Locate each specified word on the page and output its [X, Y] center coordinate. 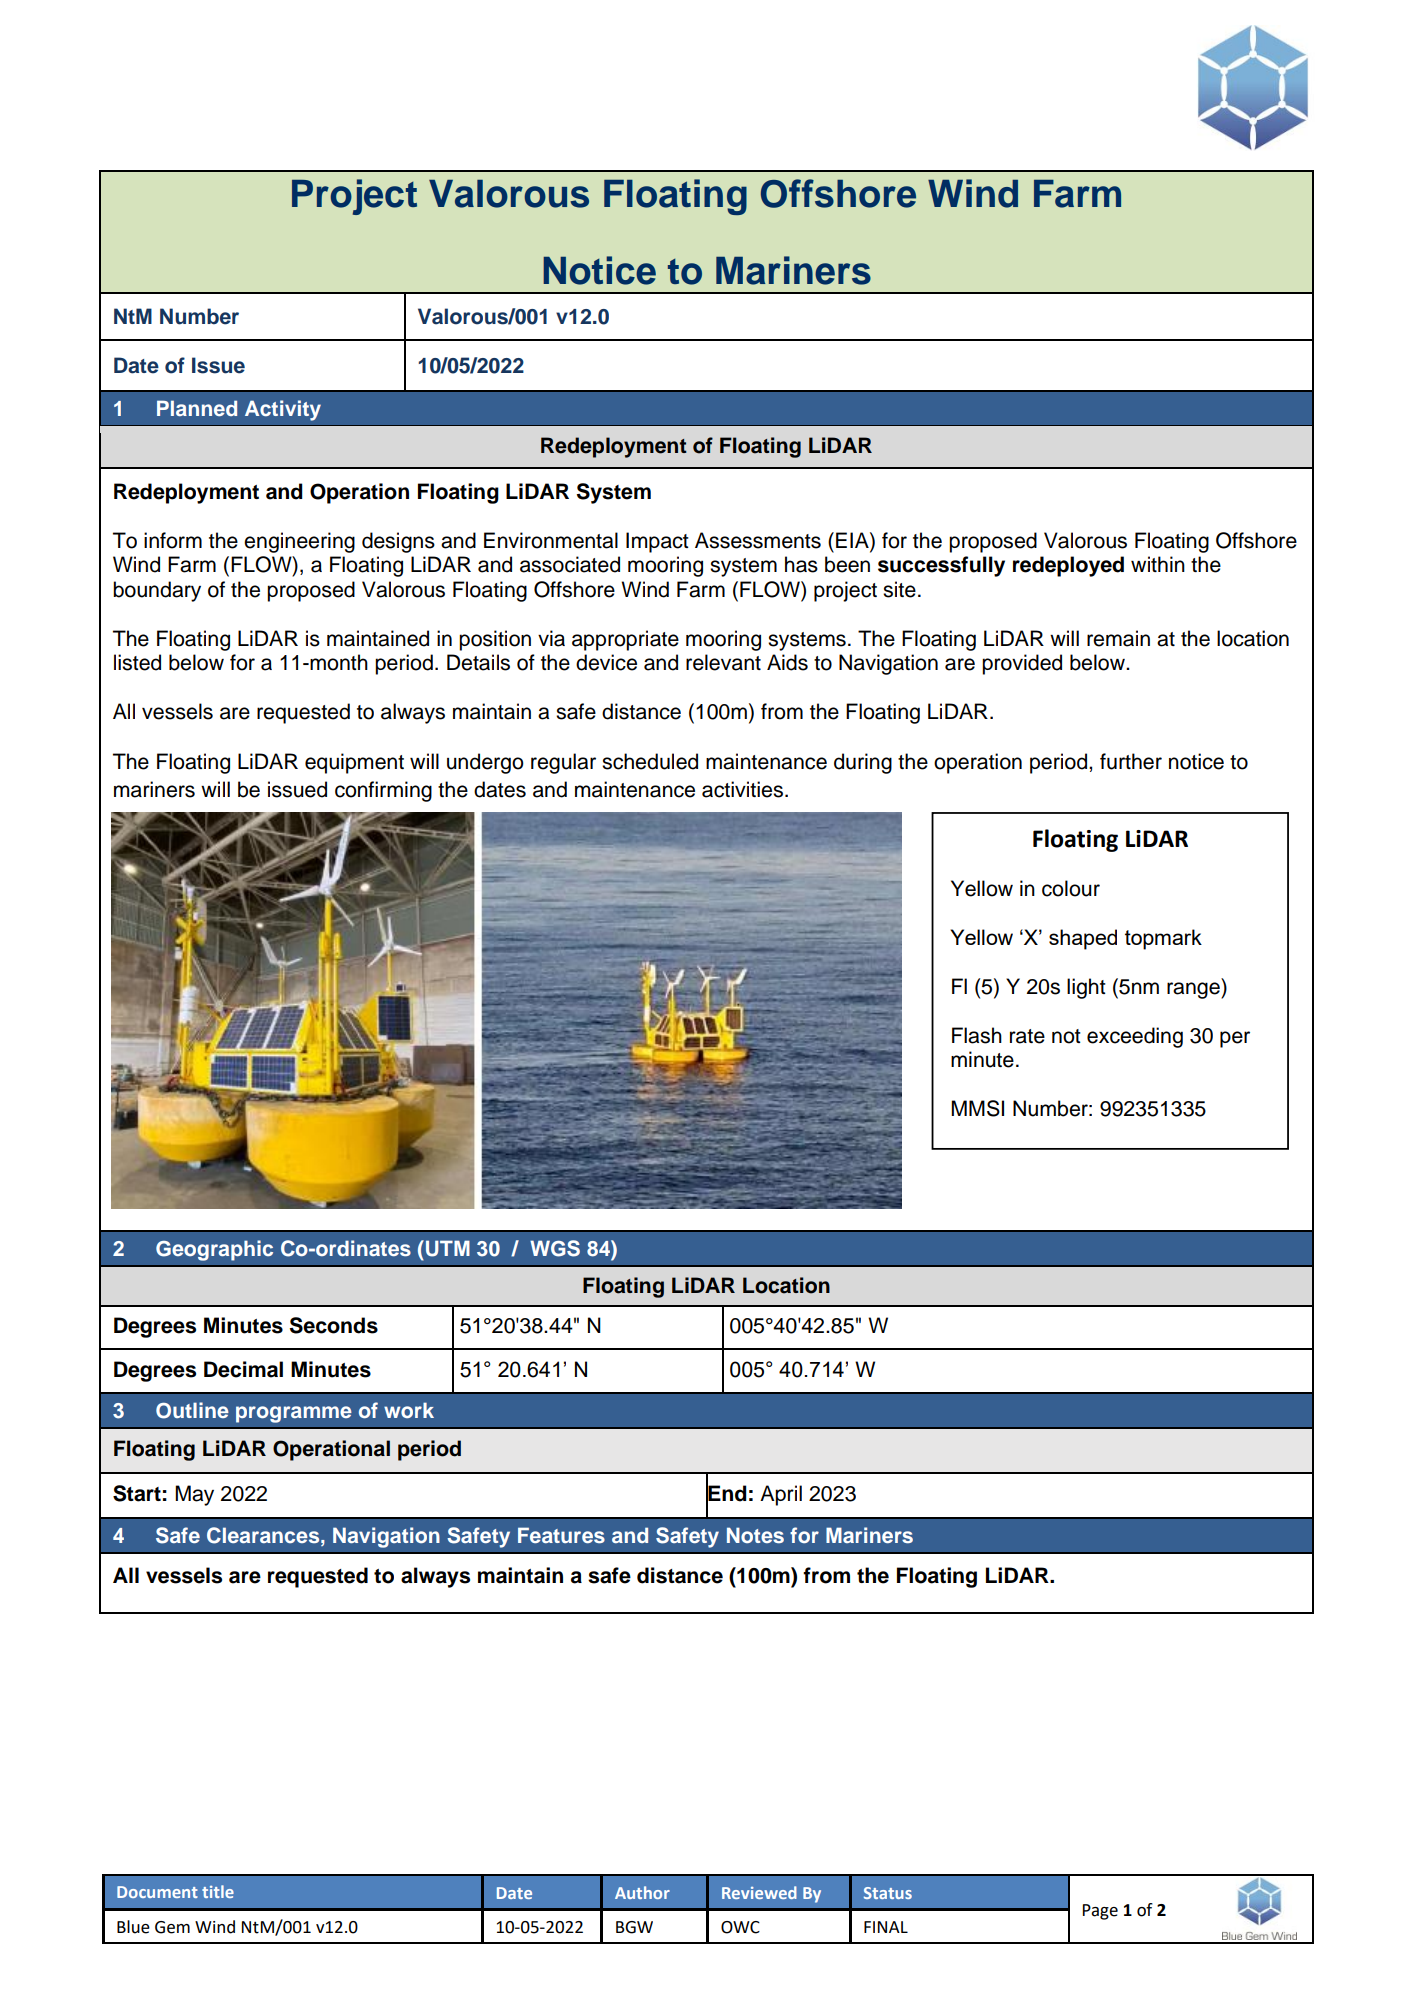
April [781, 1495]
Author [642, 1892]
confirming [383, 791]
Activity [283, 410]
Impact [657, 542]
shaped [1083, 939]
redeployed [1068, 566]
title [218, 1891]
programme [294, 1414]
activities [742, 789]
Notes [755, 1535]
